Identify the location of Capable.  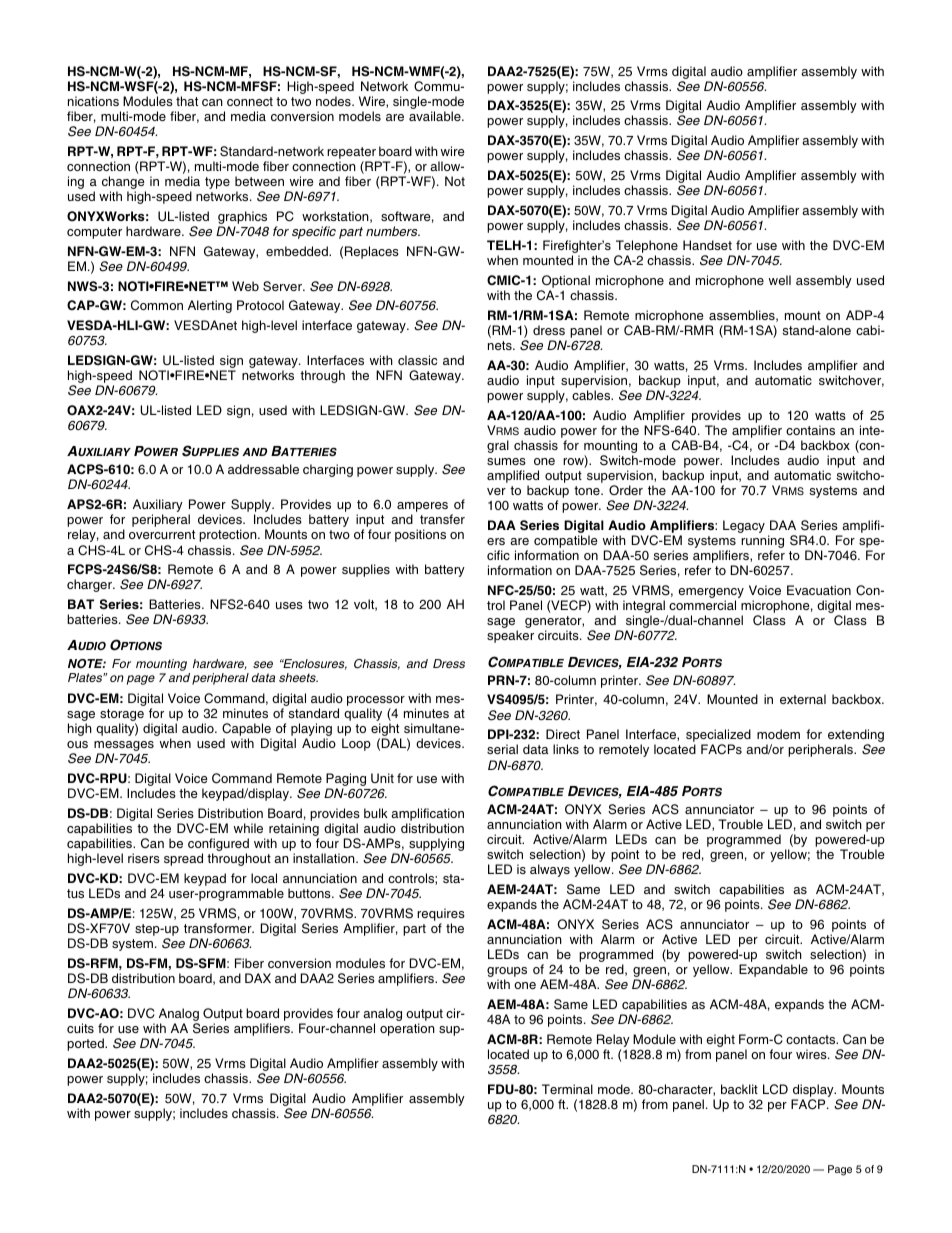
(247, 731).
